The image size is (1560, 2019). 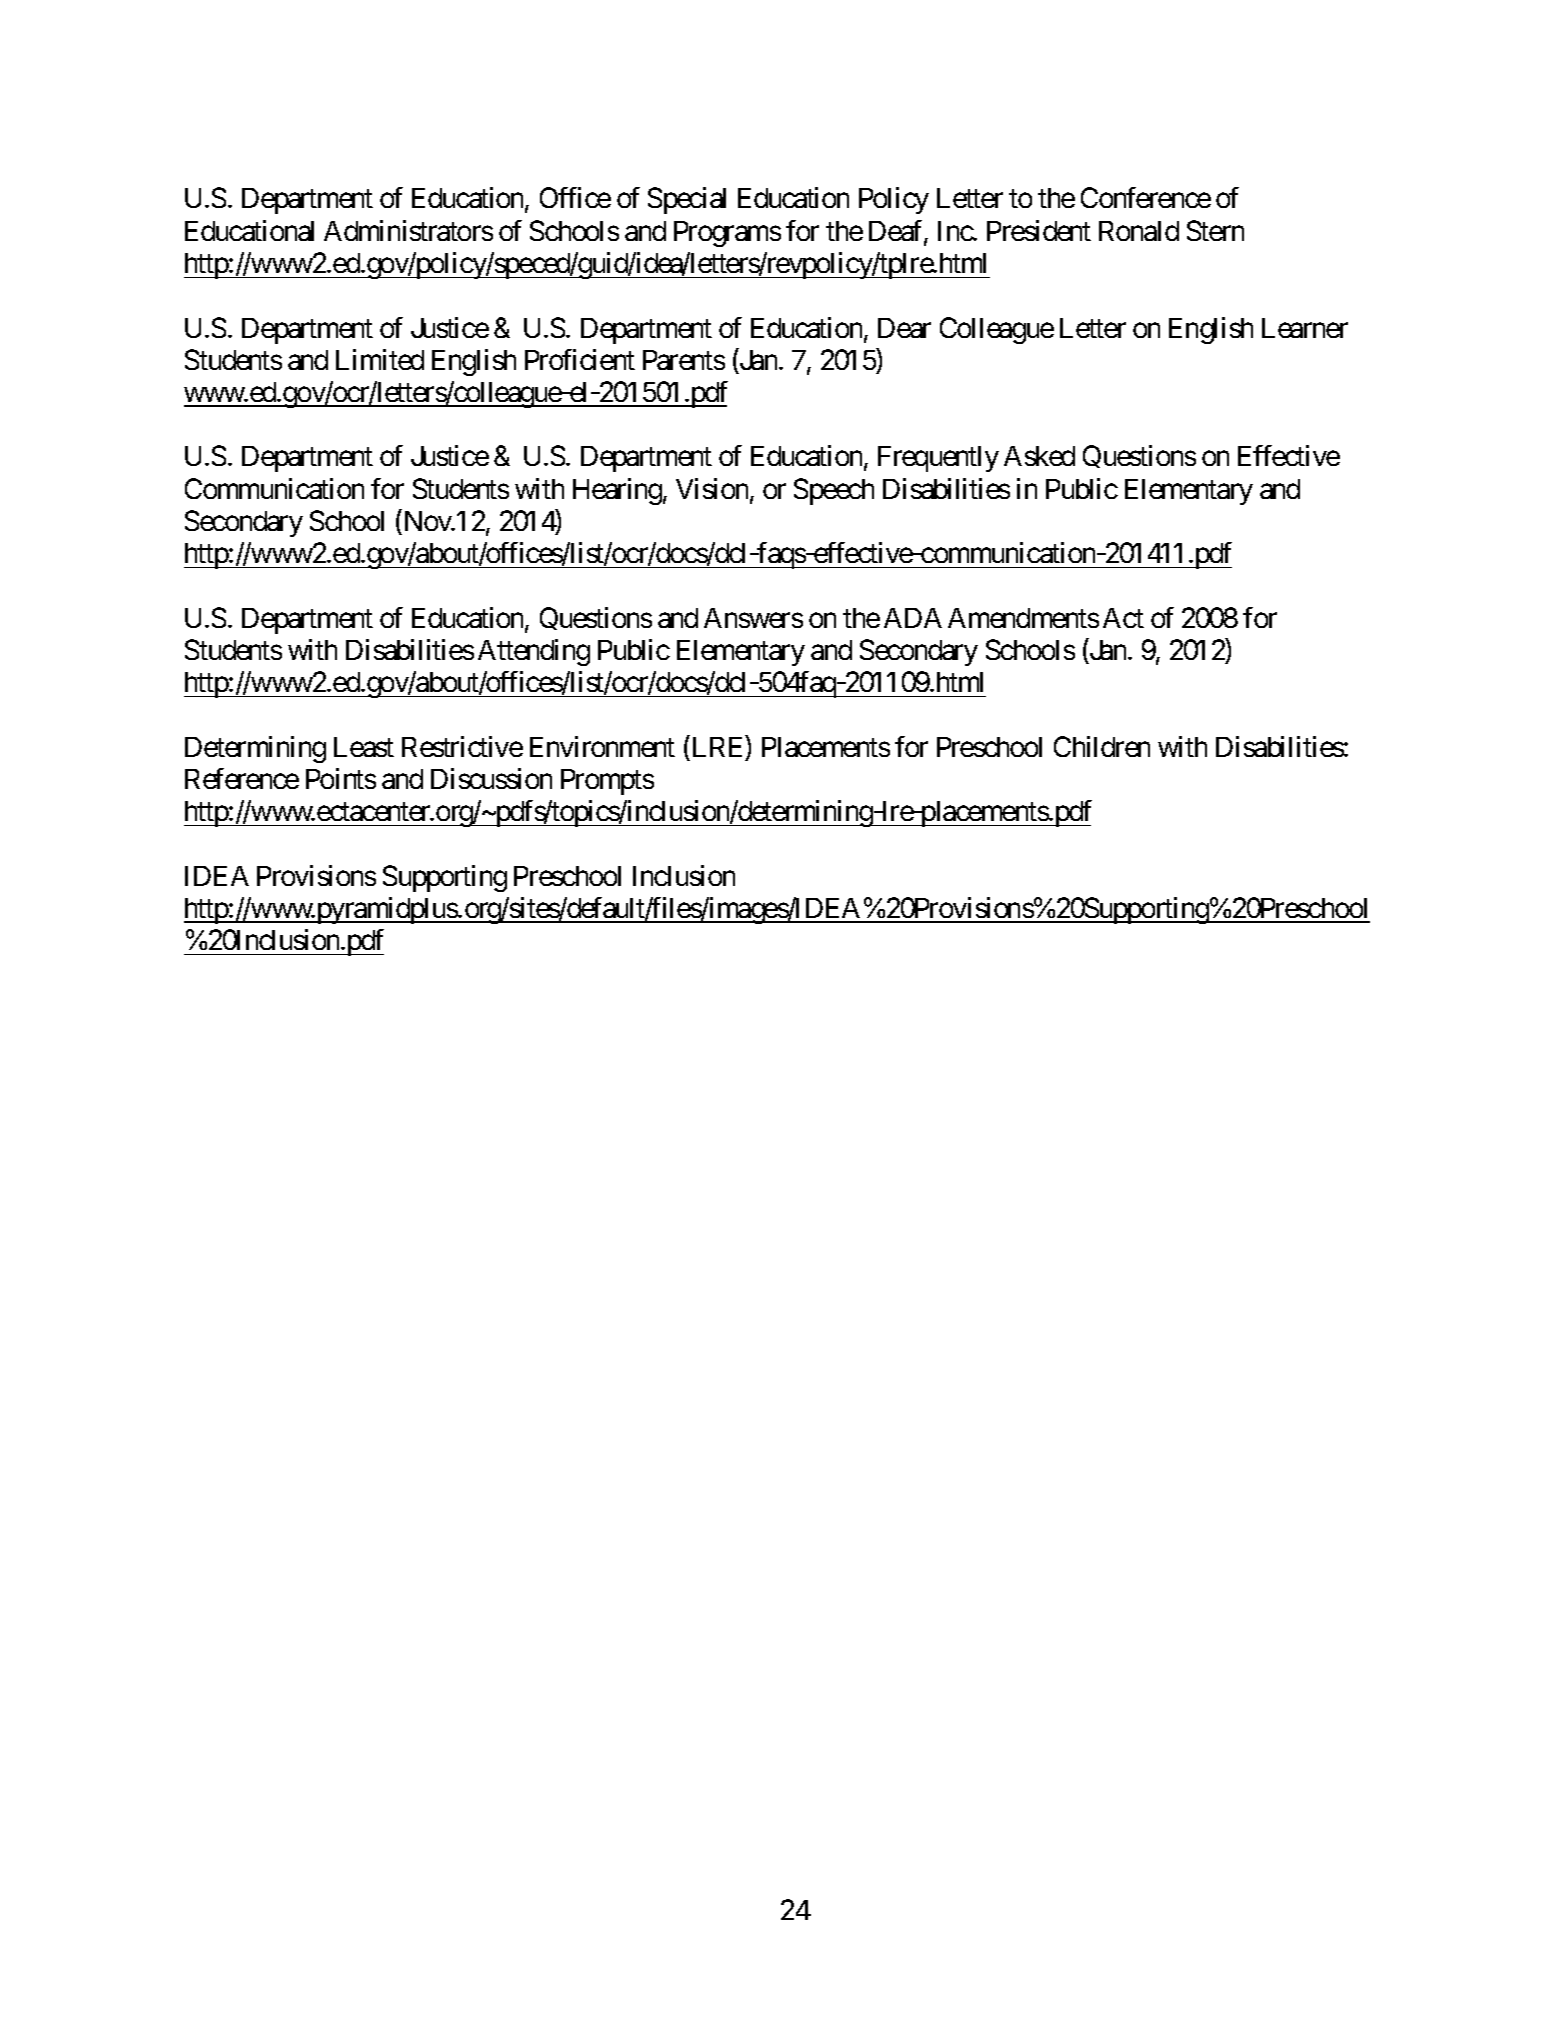 I want to click on Special, so click(x=687, y=200).
